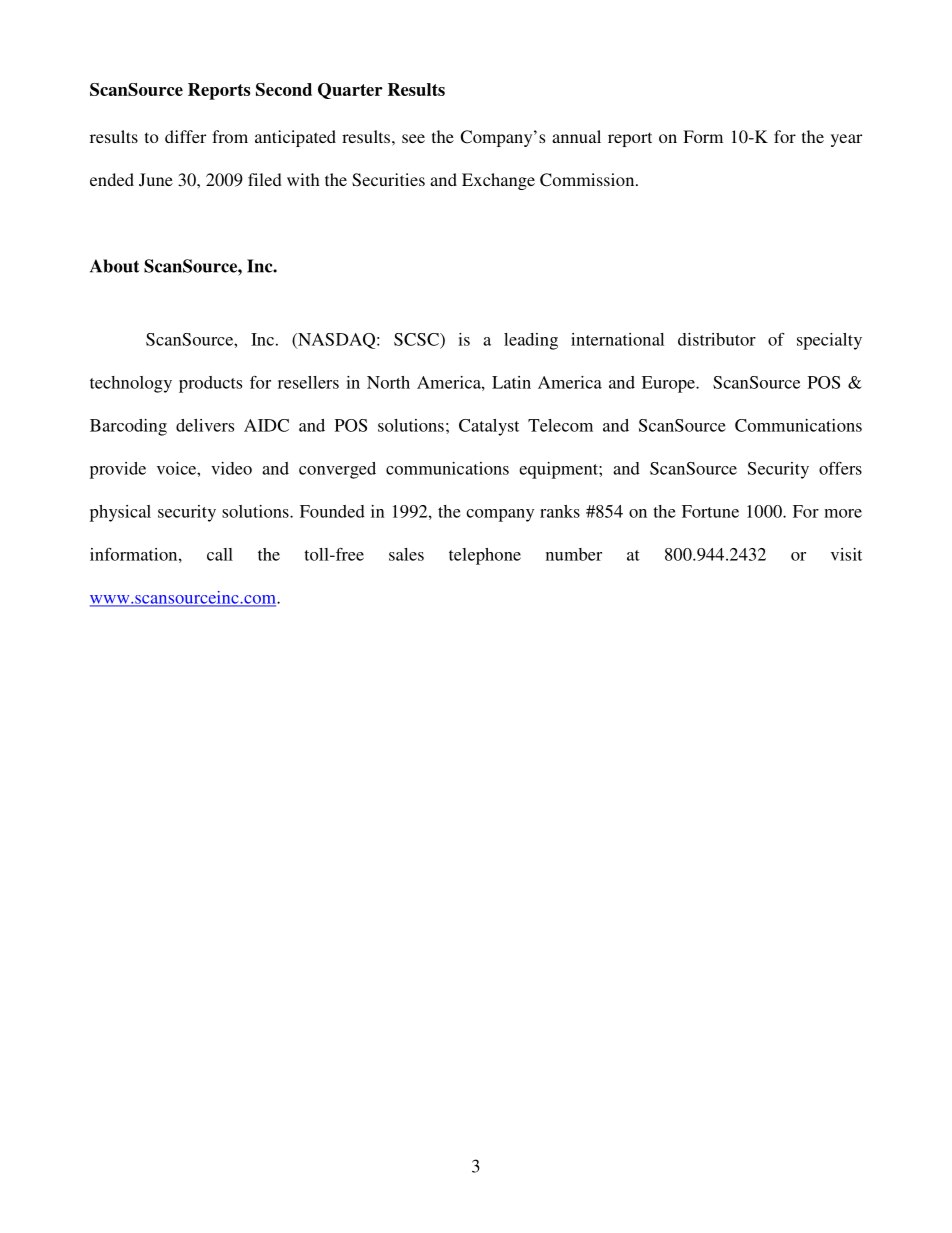 The height and width of the image is (1233, 952). What do you see at coordinates (531, 341) in the image?
I see `leading` at bounding box center [531, 341].
